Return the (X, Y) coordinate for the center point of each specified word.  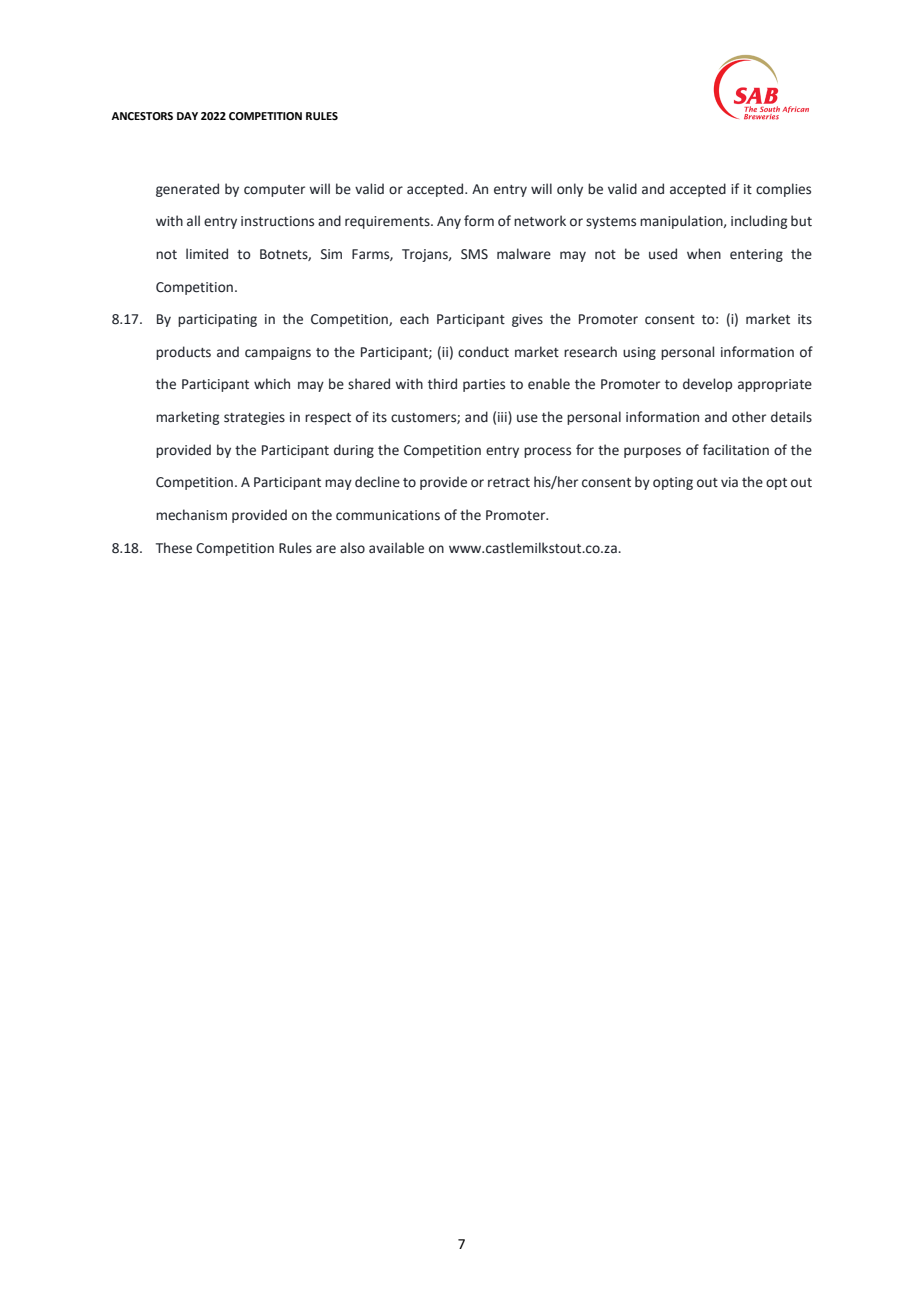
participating (217, 320)
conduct (483, 352)
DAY (187, 116)
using (639, 353)
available (396, 548)
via (729, 482)
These (174, 548)
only (570, 190)
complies (783, 190)
